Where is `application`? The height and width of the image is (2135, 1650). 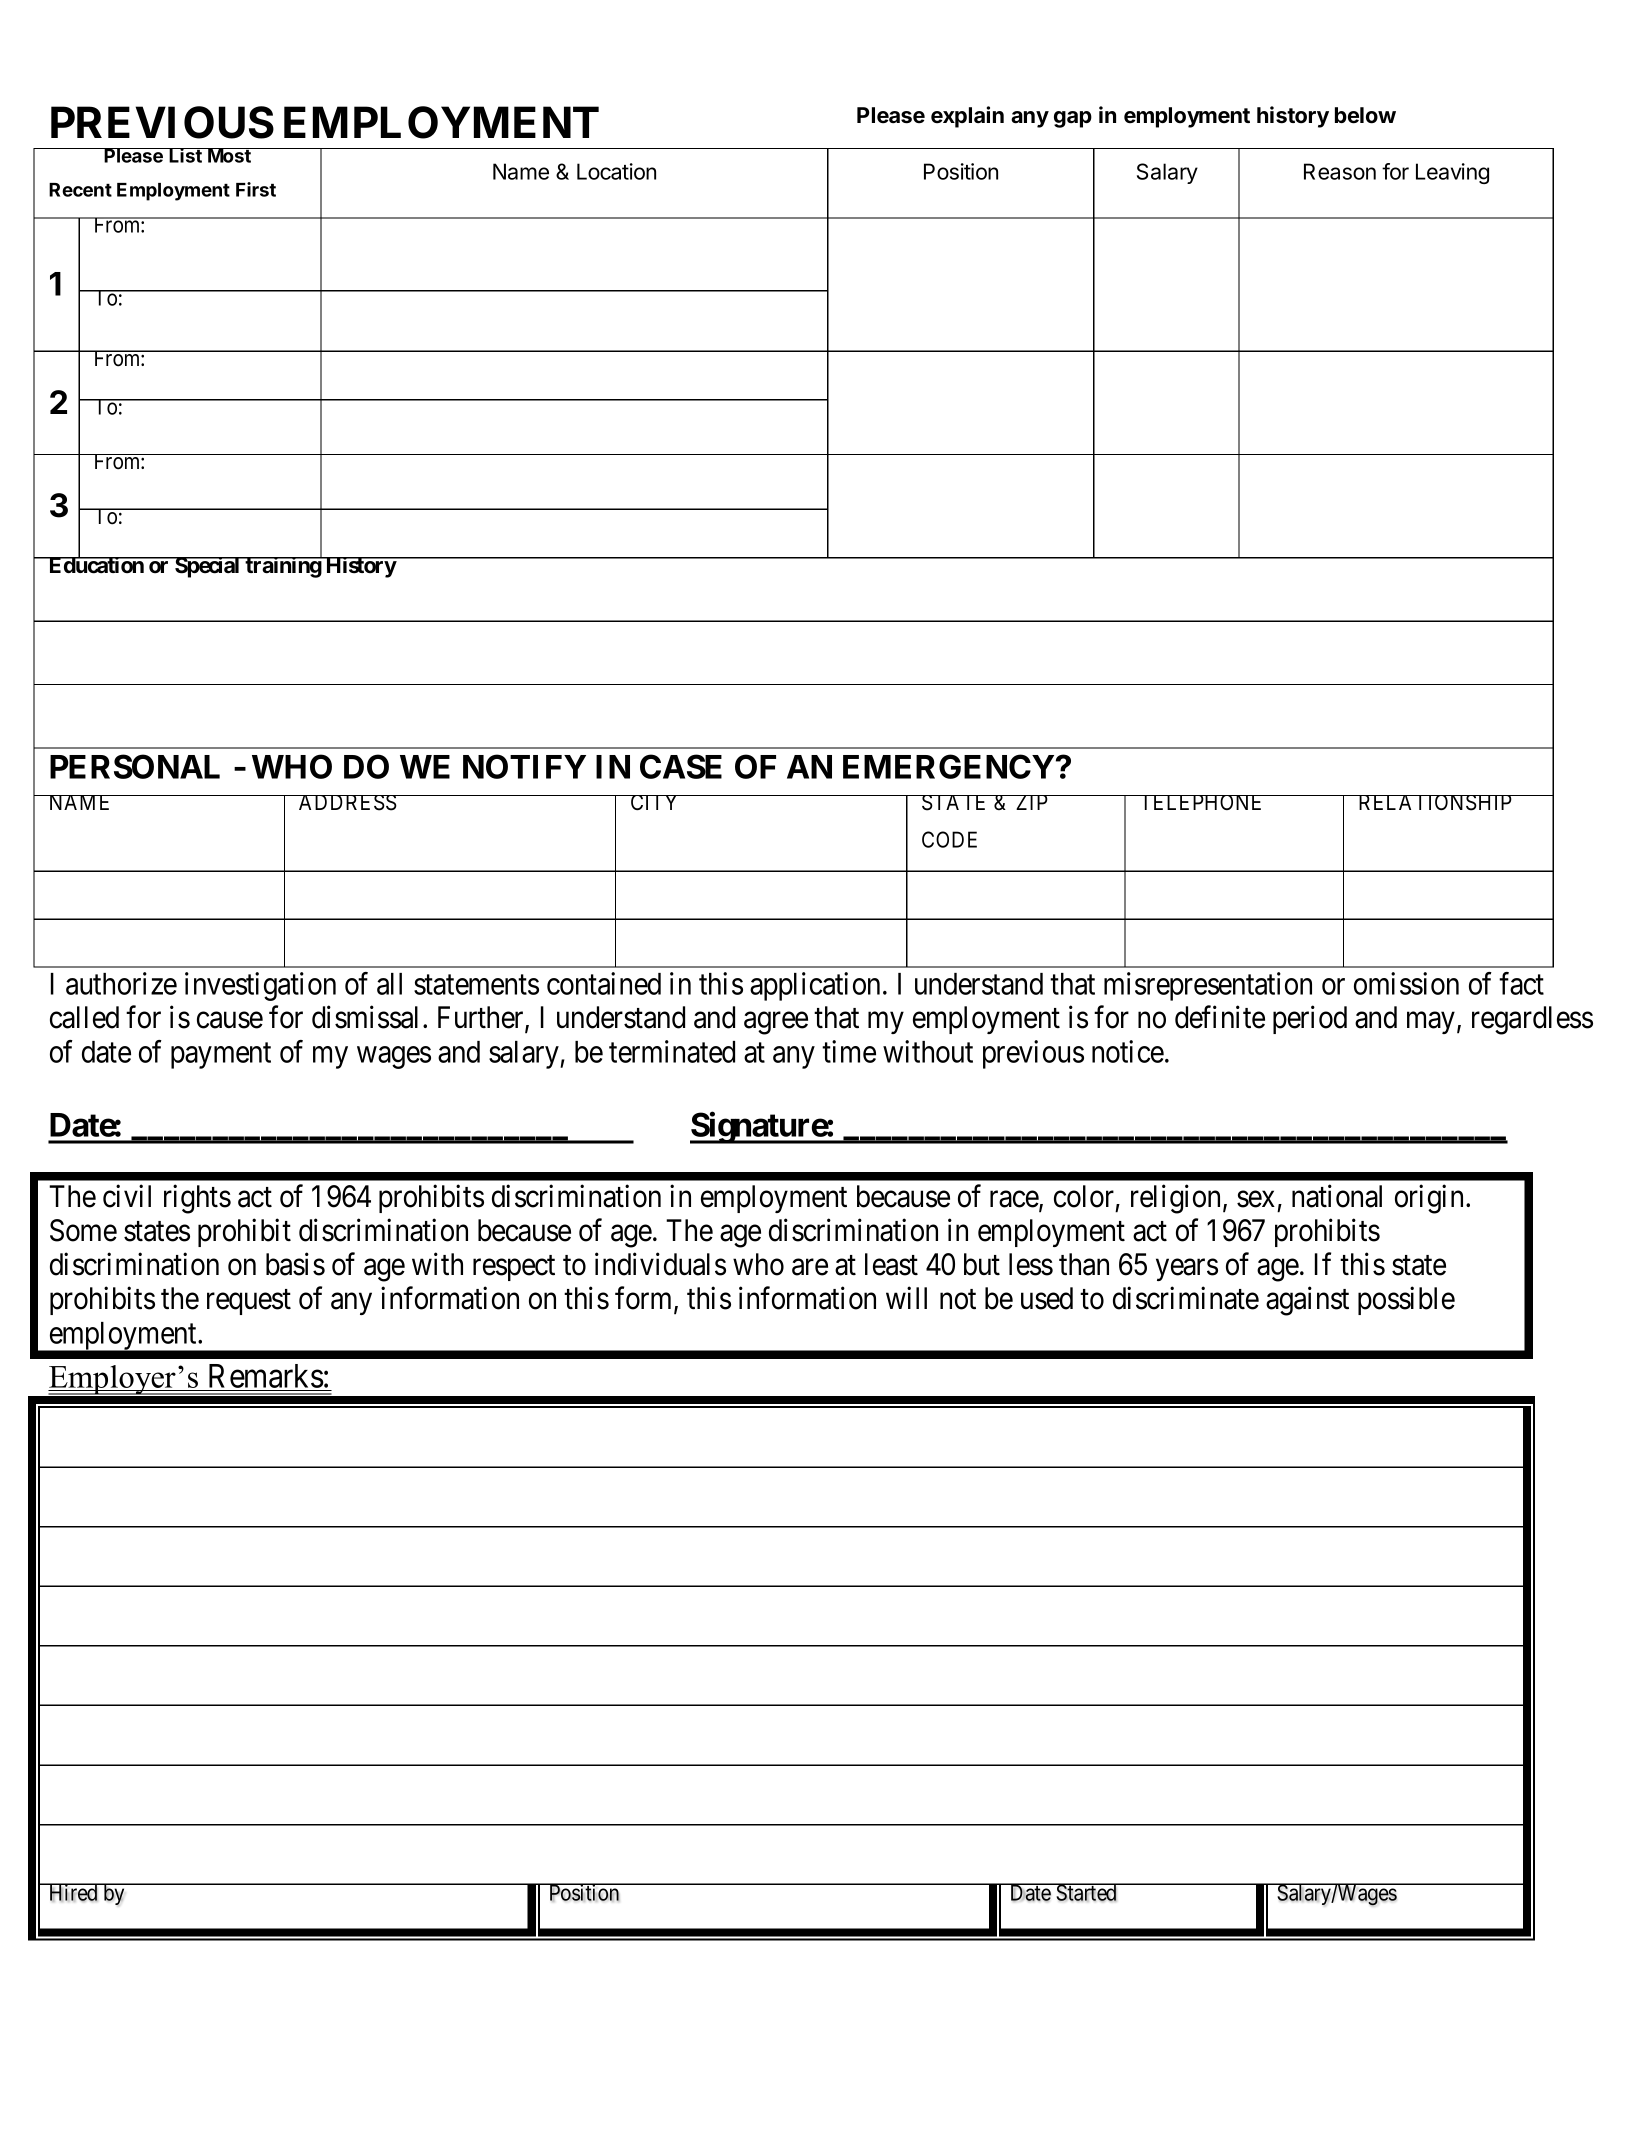 application is located at coordinates (815, 986).
